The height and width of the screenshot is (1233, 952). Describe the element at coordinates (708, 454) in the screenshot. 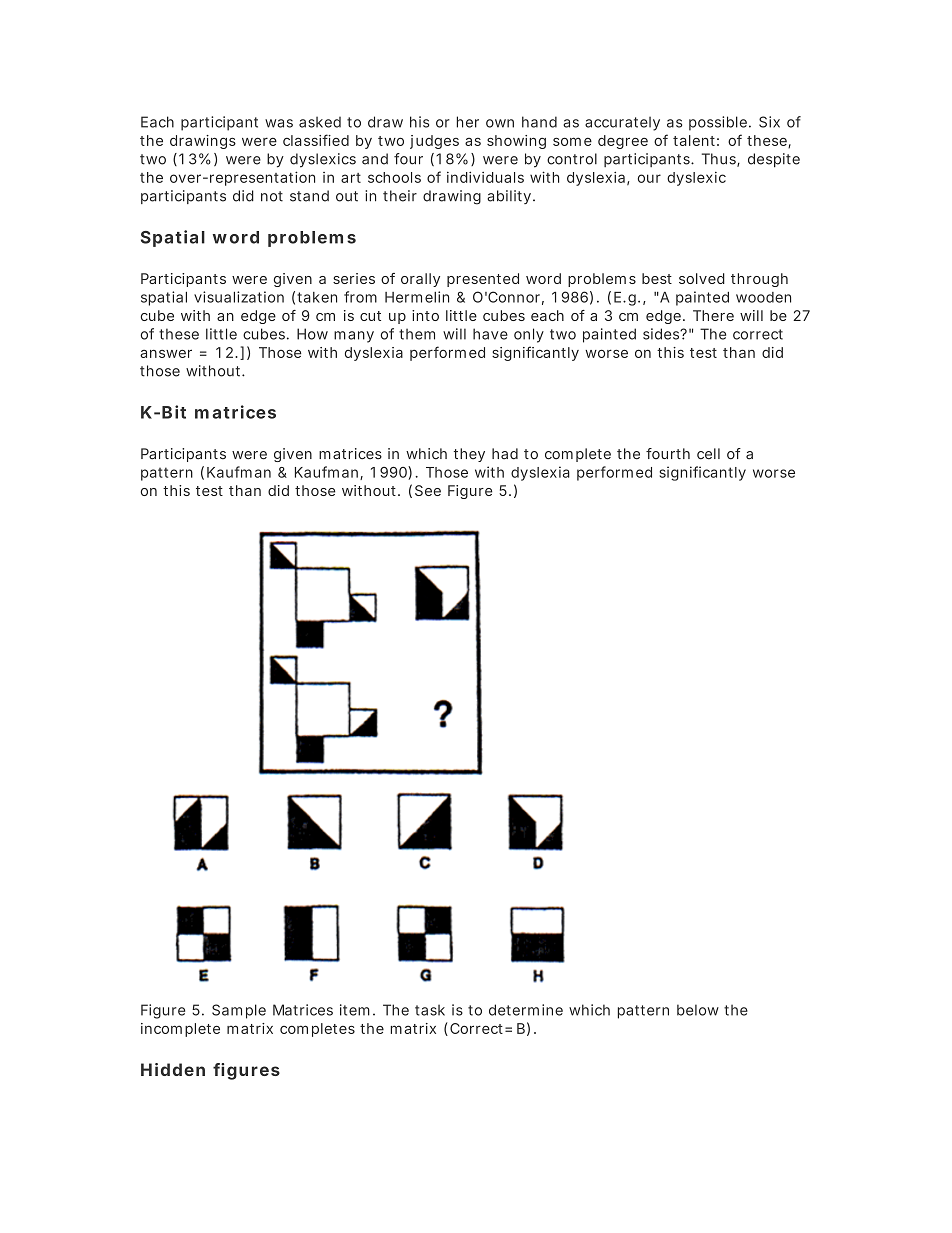

I see `cell` at that location.
